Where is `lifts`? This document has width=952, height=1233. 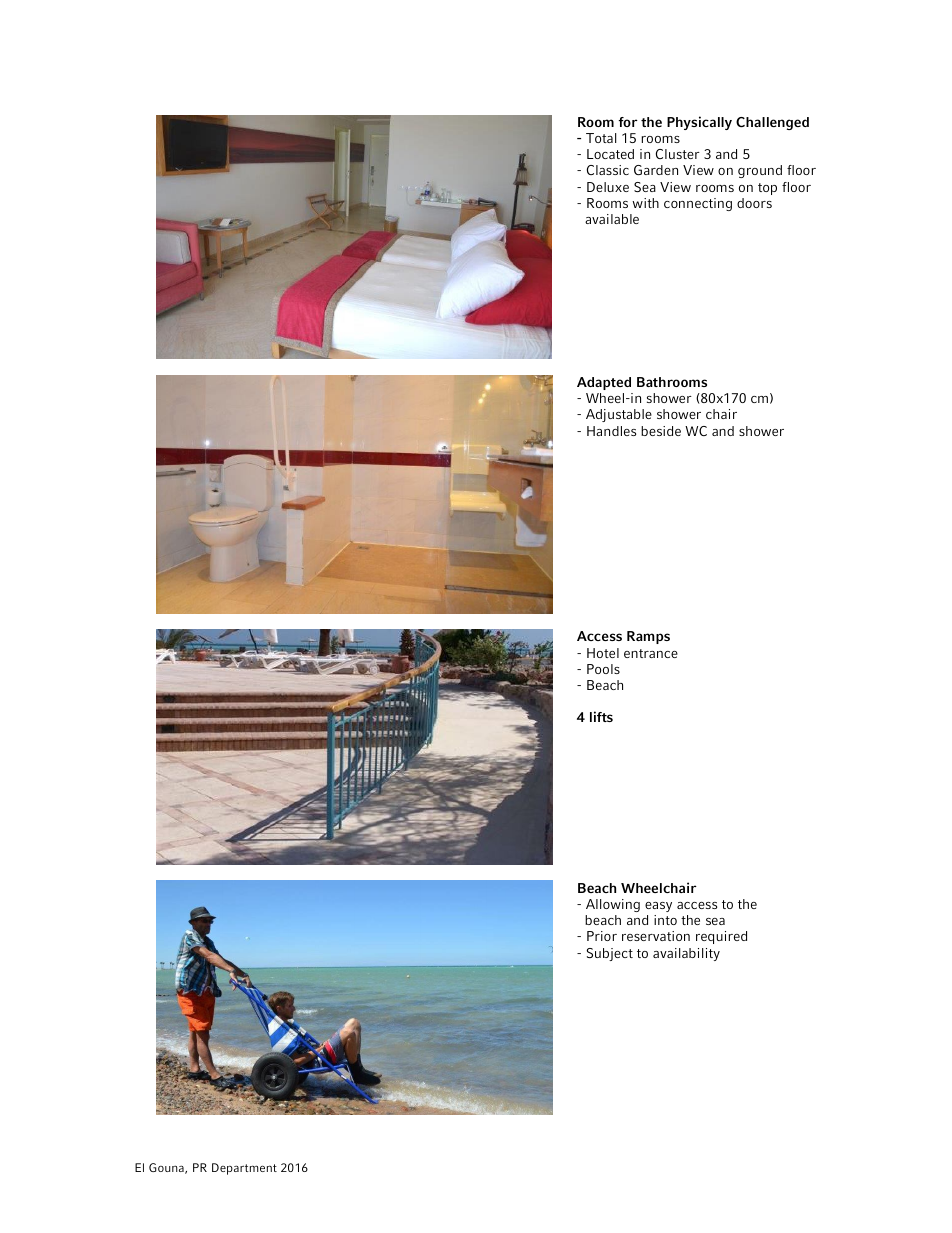 lifts is located at coordinates (601, 716).
